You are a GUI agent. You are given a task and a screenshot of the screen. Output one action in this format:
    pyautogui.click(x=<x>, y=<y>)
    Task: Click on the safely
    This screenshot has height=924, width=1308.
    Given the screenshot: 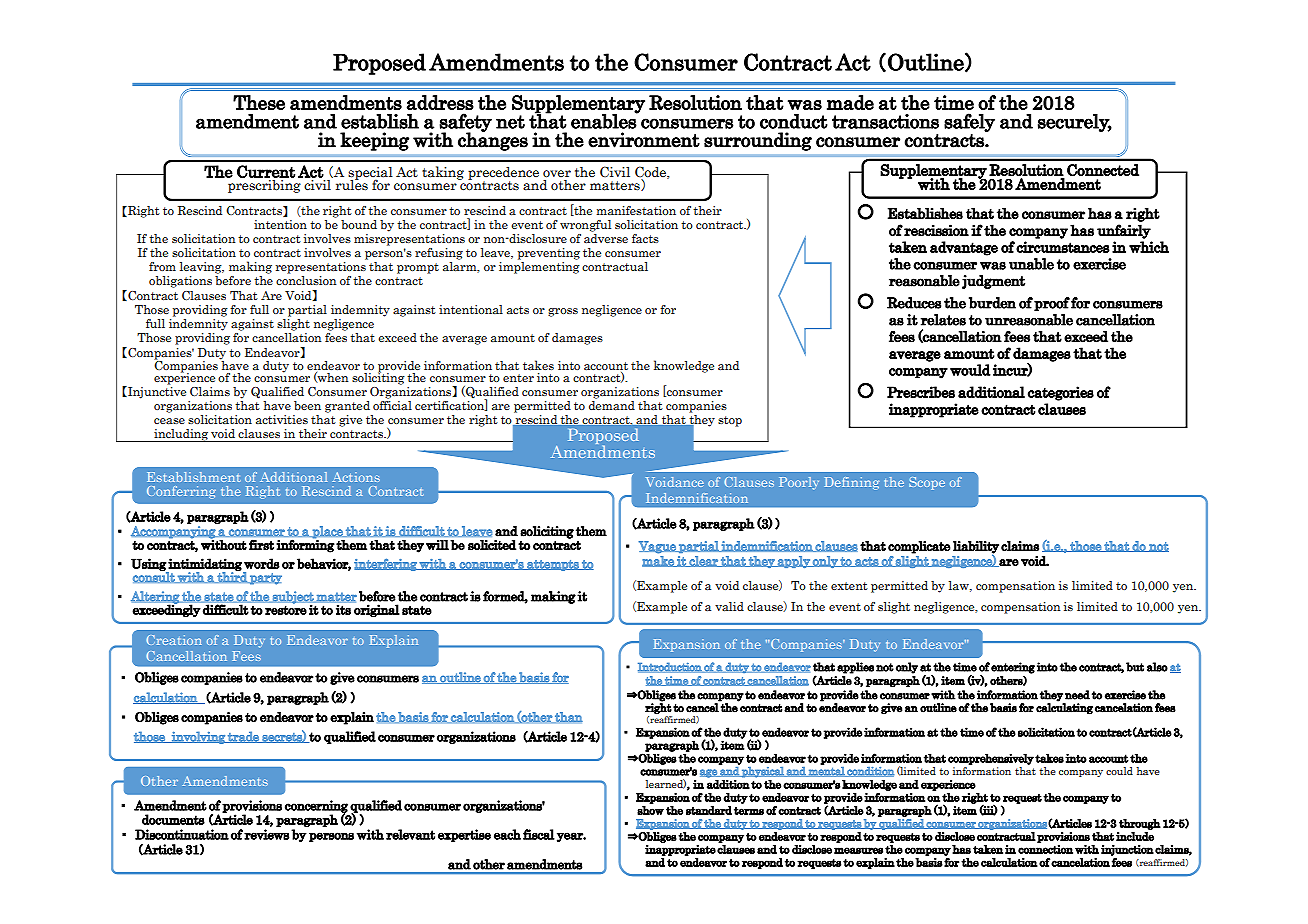 What is the action you would take?
    pyautogui.click(x=969, y=122)
